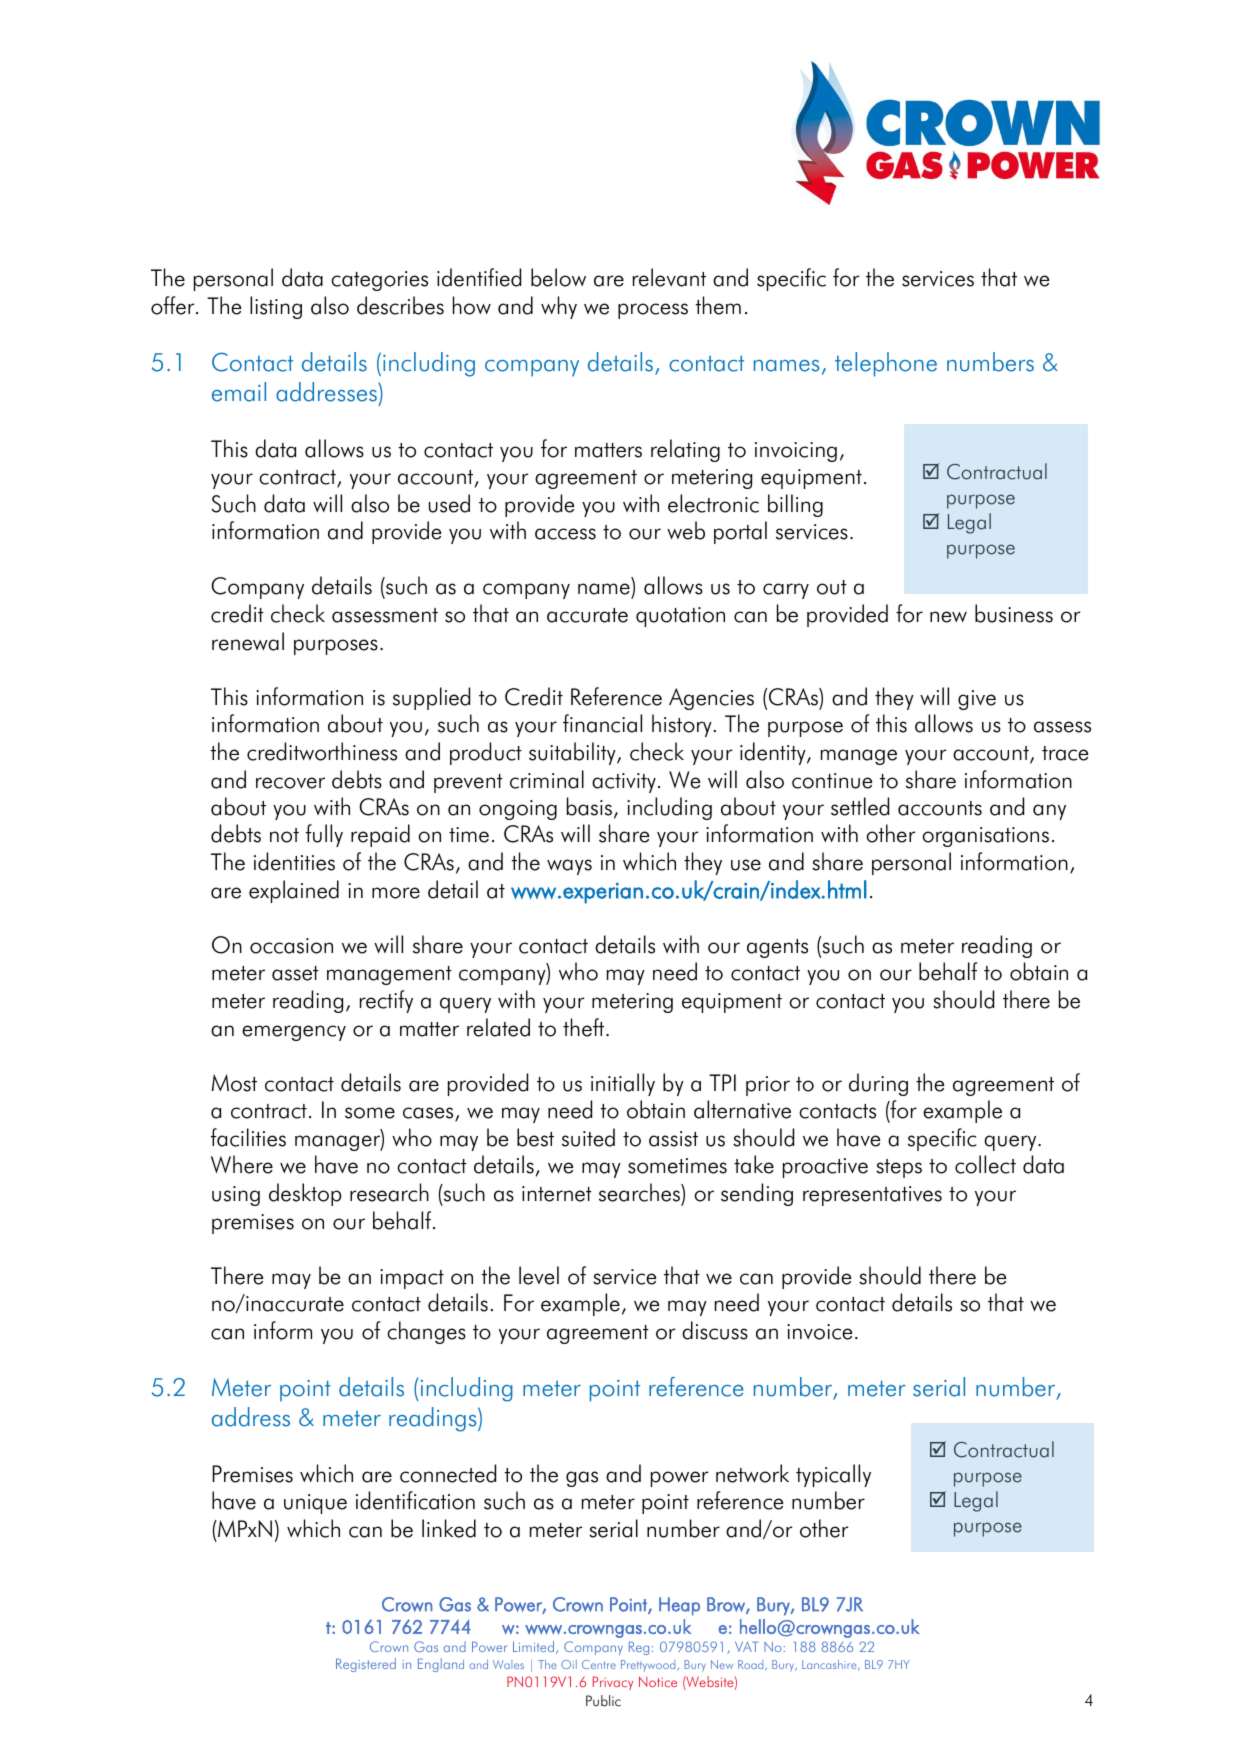  Describe the element at coordinates (715, 1330) in the image. I see `discuss` at that location.
